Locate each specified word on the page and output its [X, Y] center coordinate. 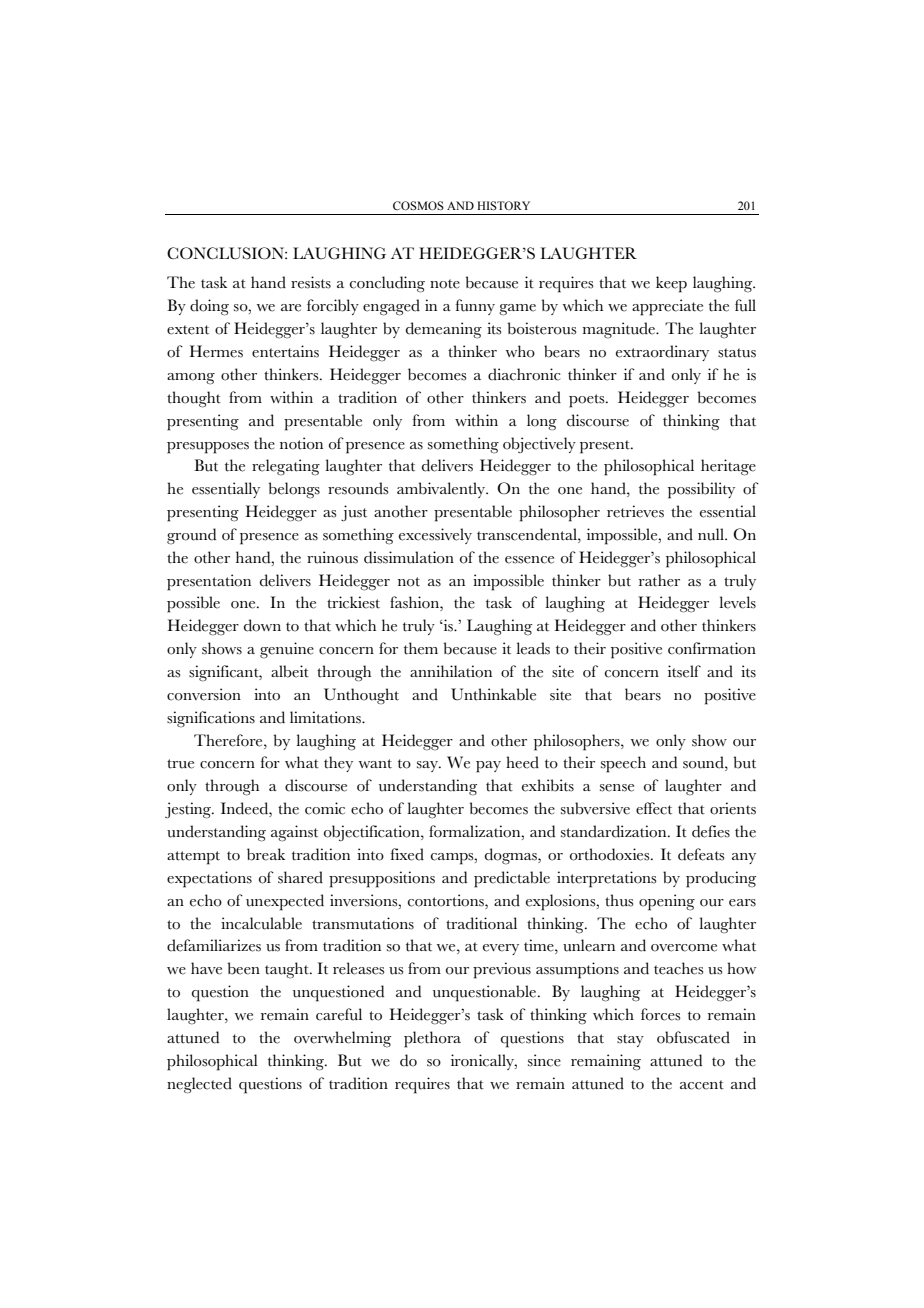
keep [671, 284]
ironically [483, 1062]
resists [311, 282]
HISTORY [503, 205]
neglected [199, 1085]
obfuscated [693, 1037]
